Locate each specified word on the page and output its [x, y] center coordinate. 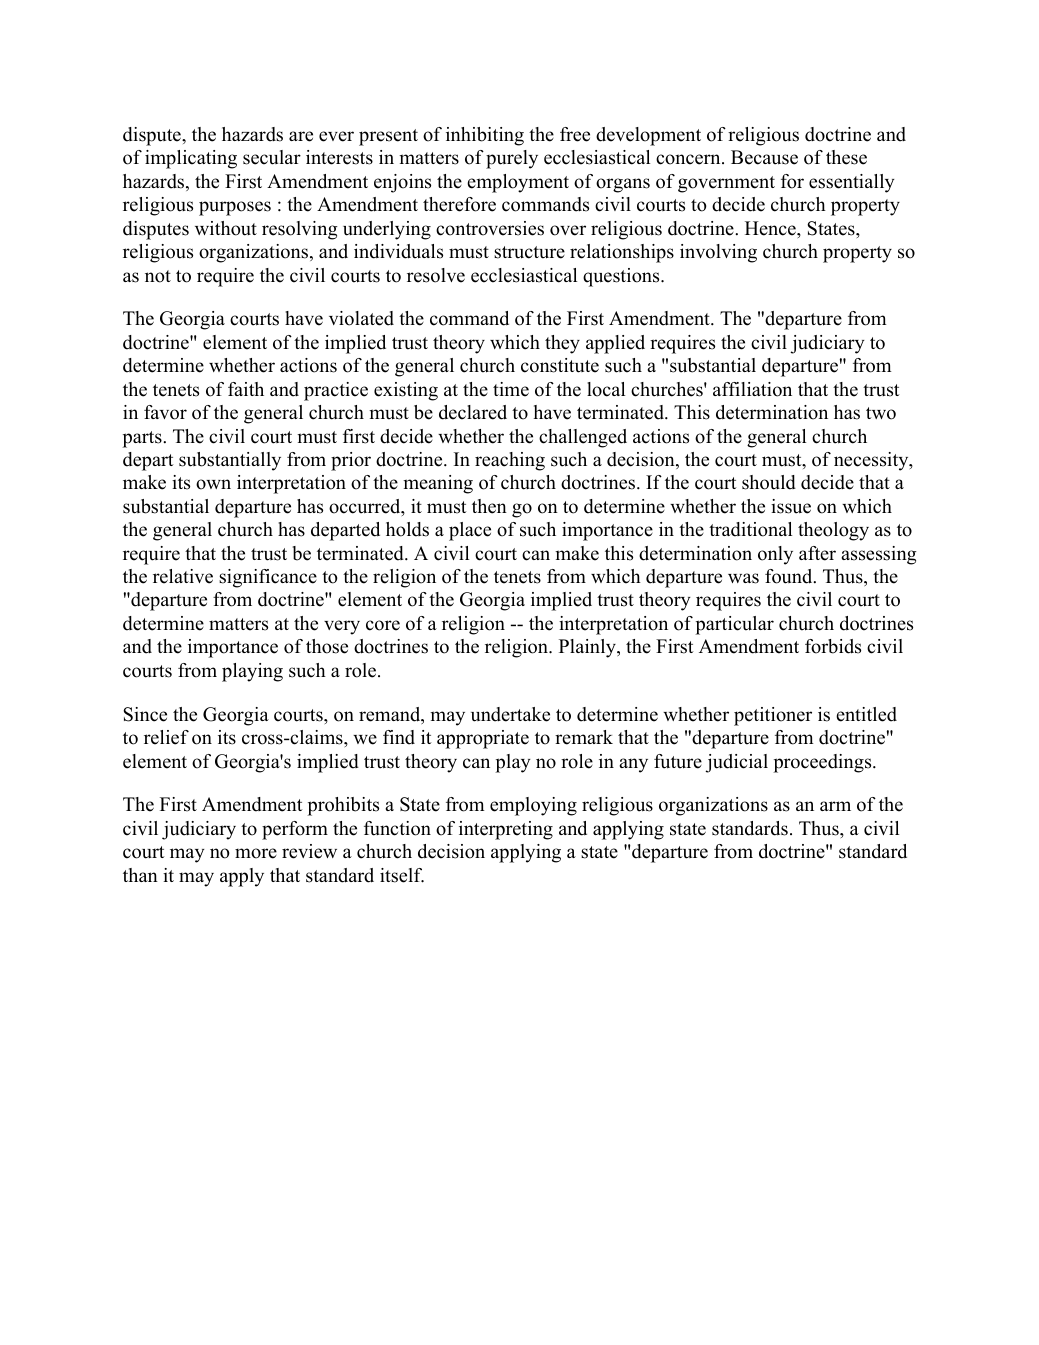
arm [835, 806]
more [256, 853]
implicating [191, 159]
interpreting [506, 830]
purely [512, 159]
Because [764, 157]
